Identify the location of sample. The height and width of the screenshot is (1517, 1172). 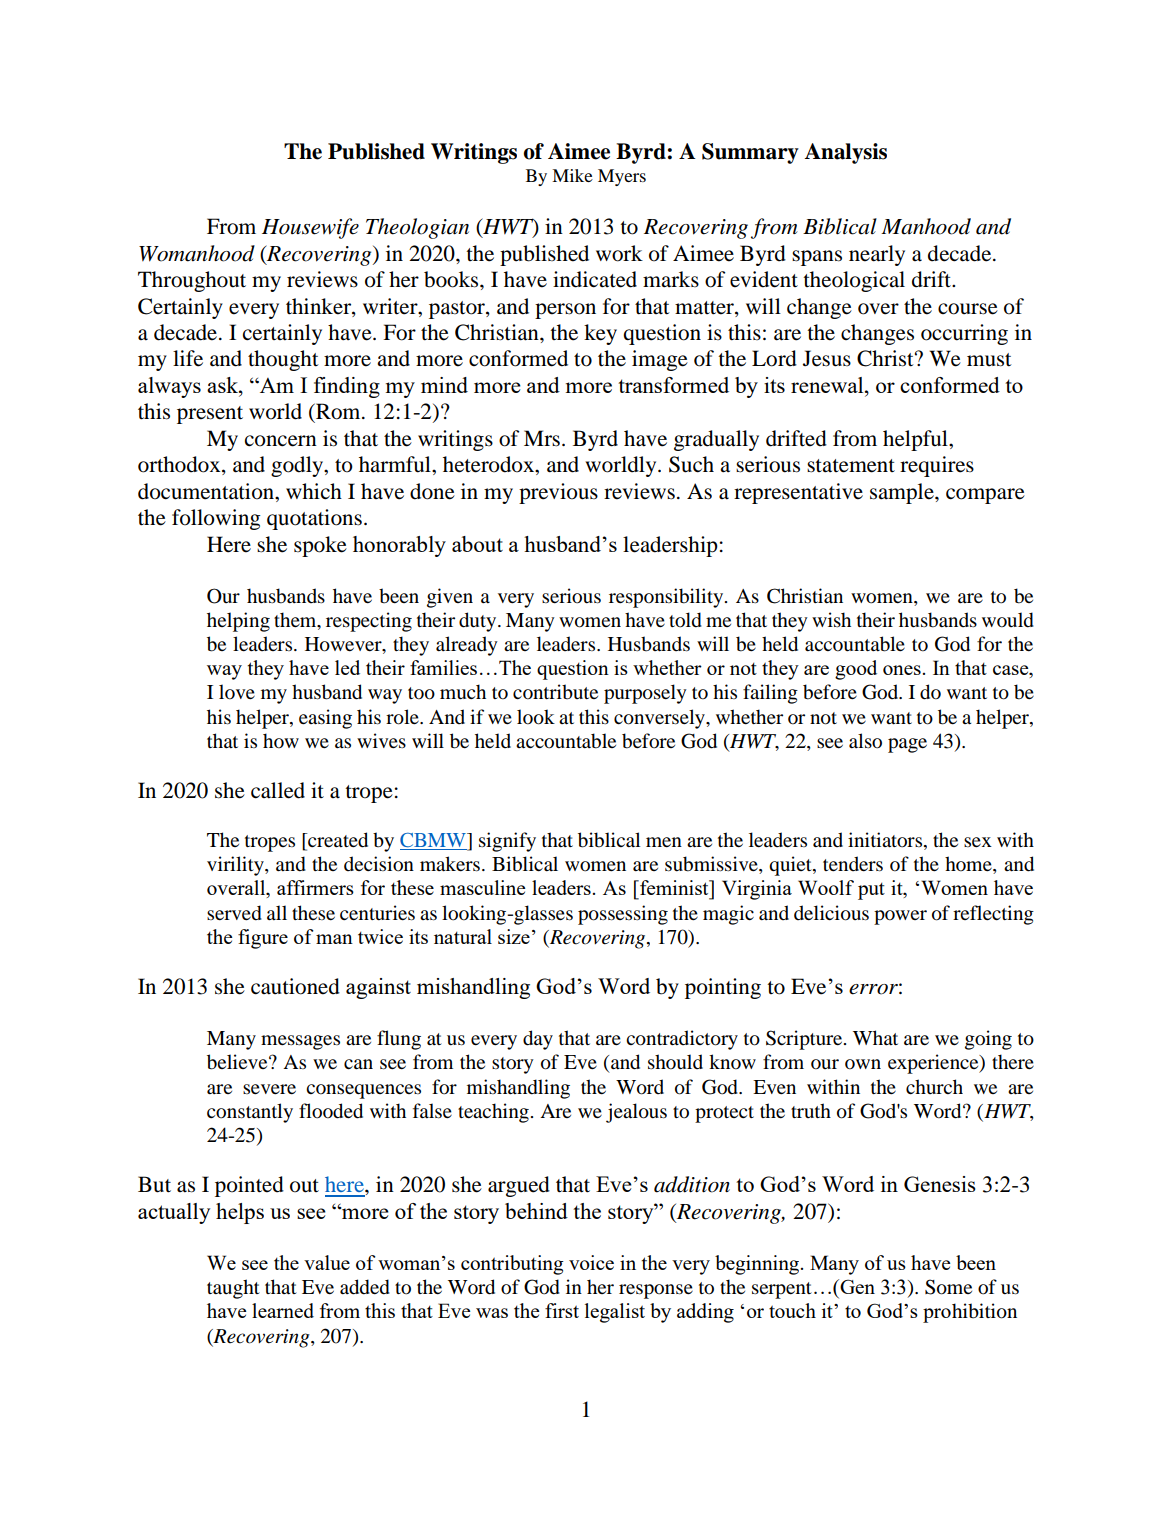
(903, 493).
